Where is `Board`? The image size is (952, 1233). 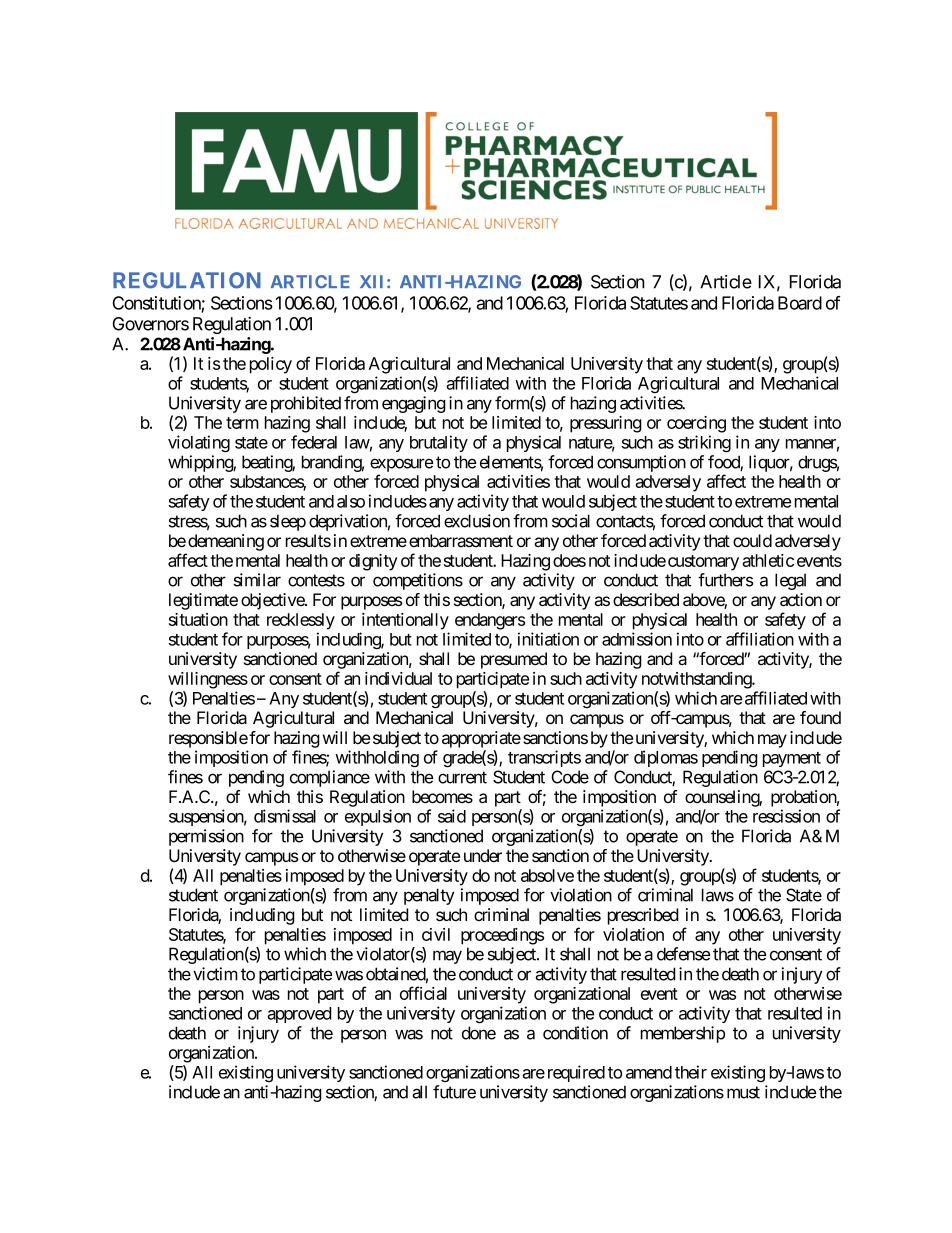
Board is located at coordinates (800, 303).
